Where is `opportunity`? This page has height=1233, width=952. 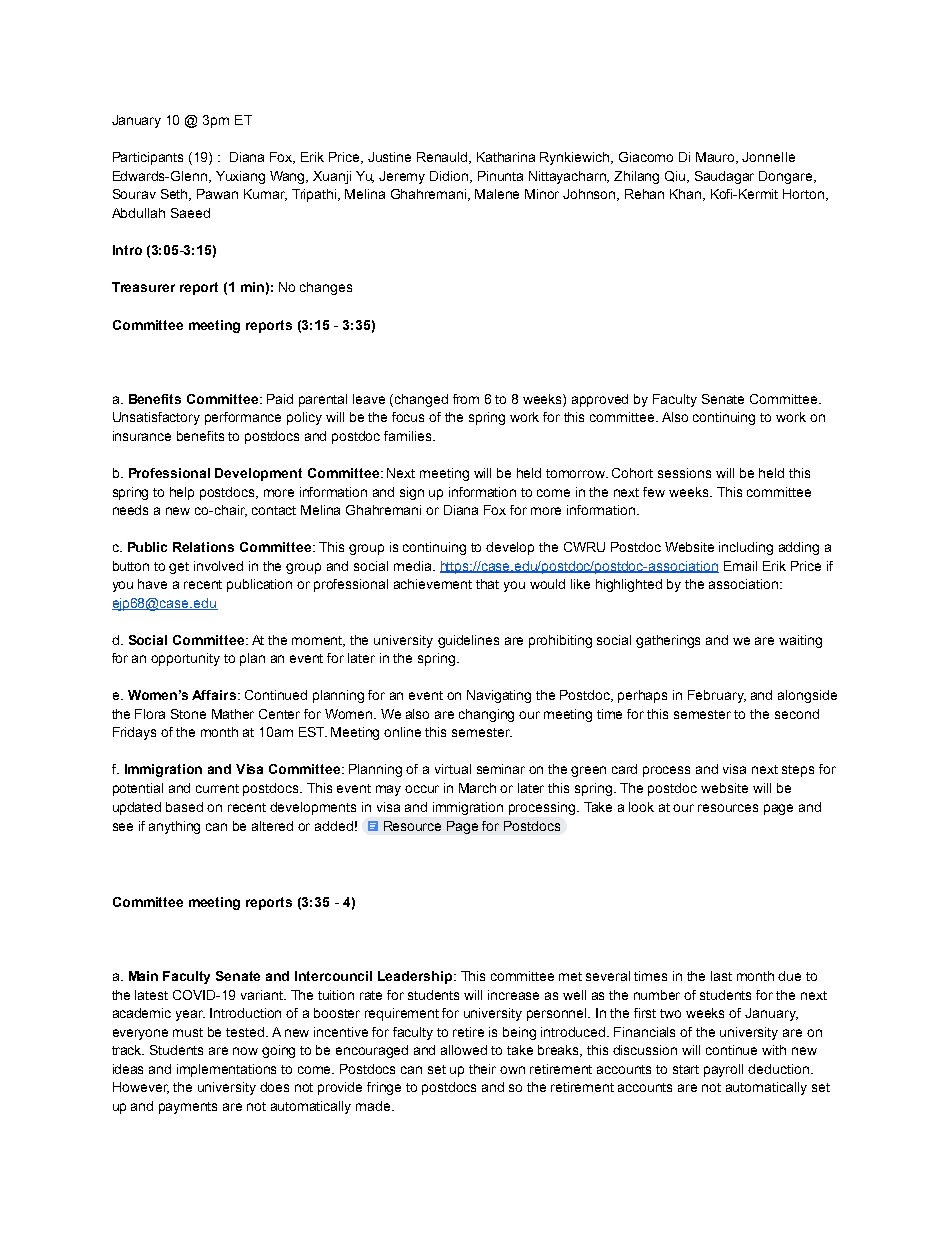 opportunity is located at coordinates (185, 659).
